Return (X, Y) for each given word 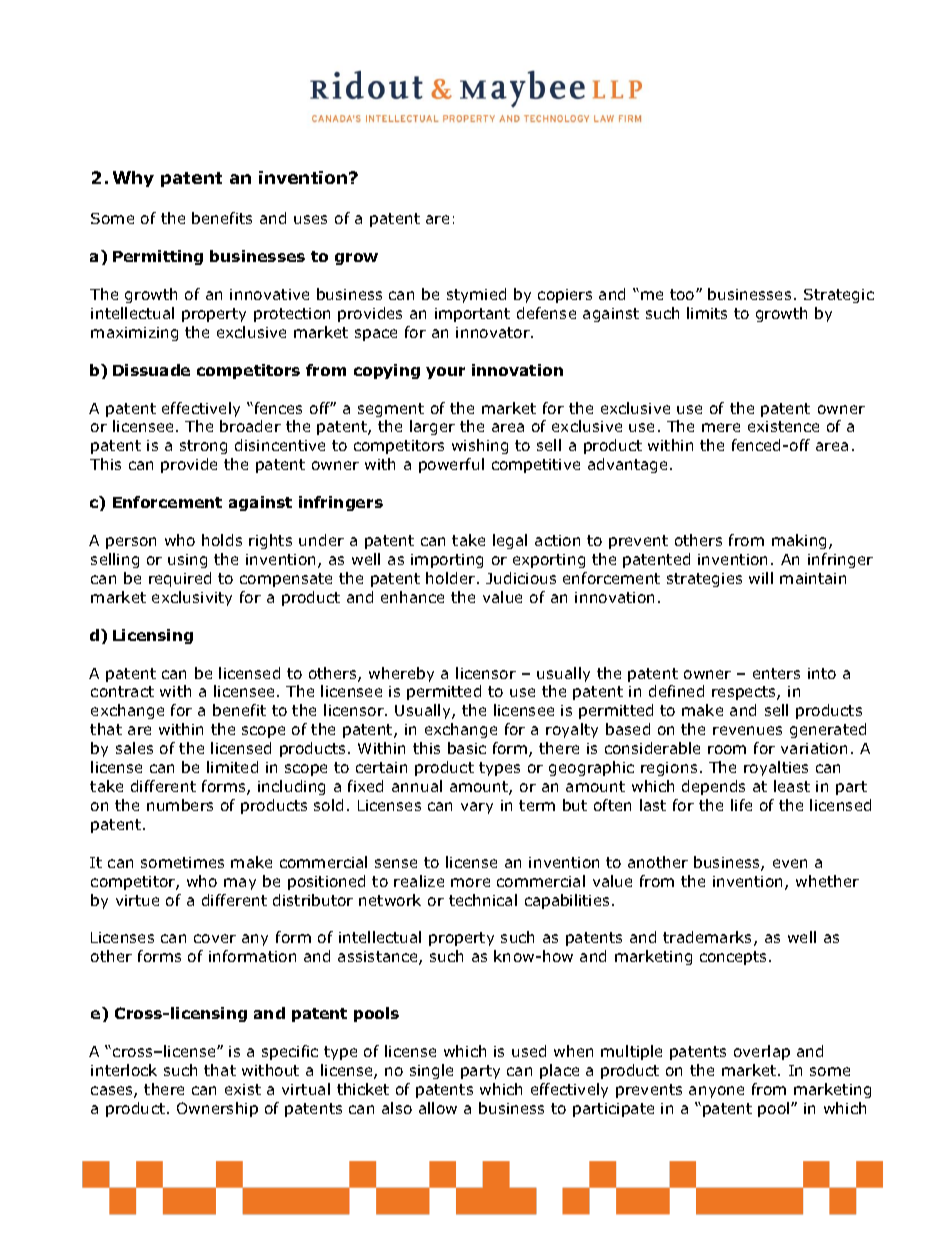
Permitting (158, 257)
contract (122, 691)
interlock (124, 1070)
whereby (401, 674)
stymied (476, 295)
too (683, 294)
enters (776, 673)
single (431, 1071)
